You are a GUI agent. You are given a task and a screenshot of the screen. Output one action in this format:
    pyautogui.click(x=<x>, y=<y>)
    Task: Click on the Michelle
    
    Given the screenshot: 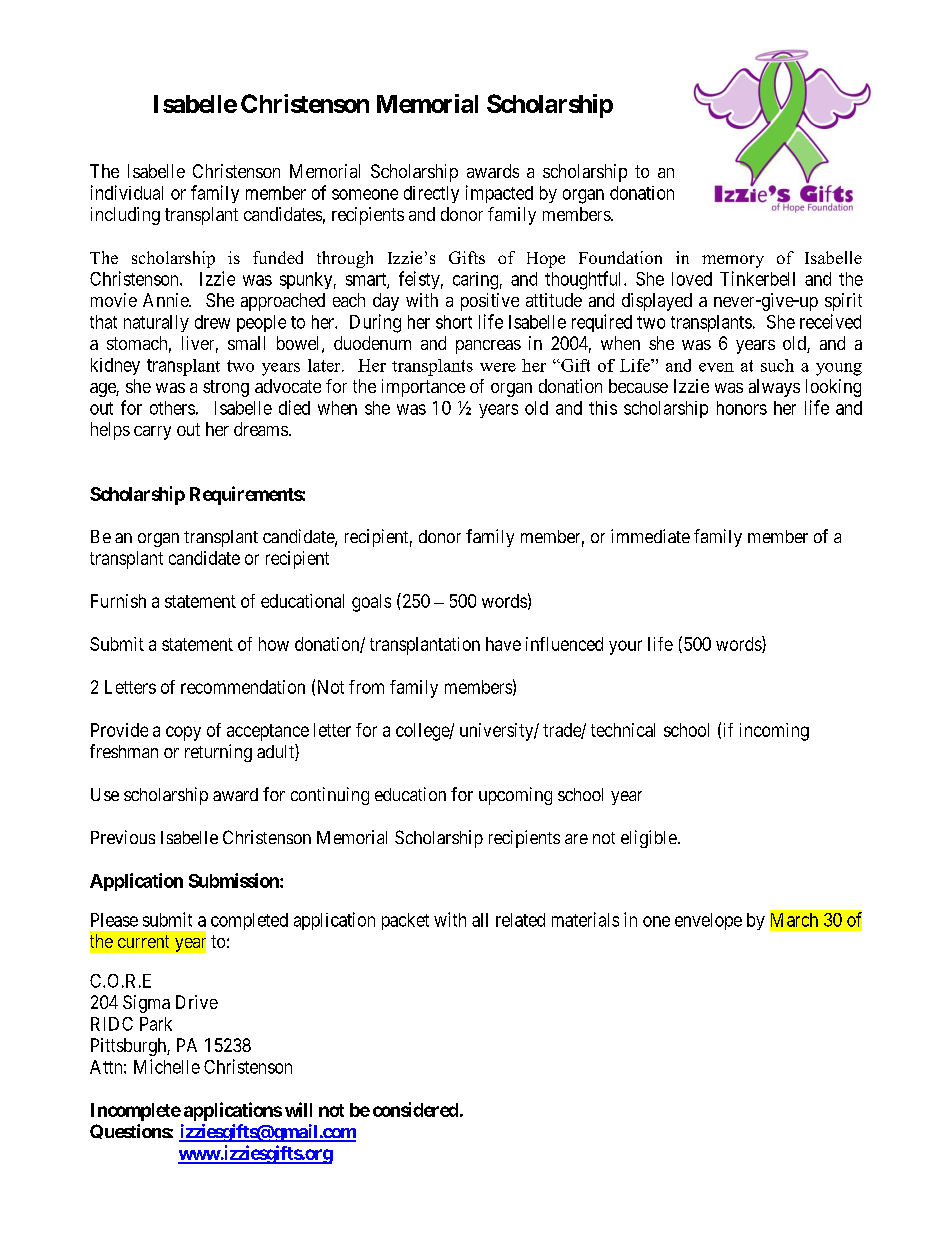 What is the action you would take?
    pyautogui.click(x=167, y=1066)
